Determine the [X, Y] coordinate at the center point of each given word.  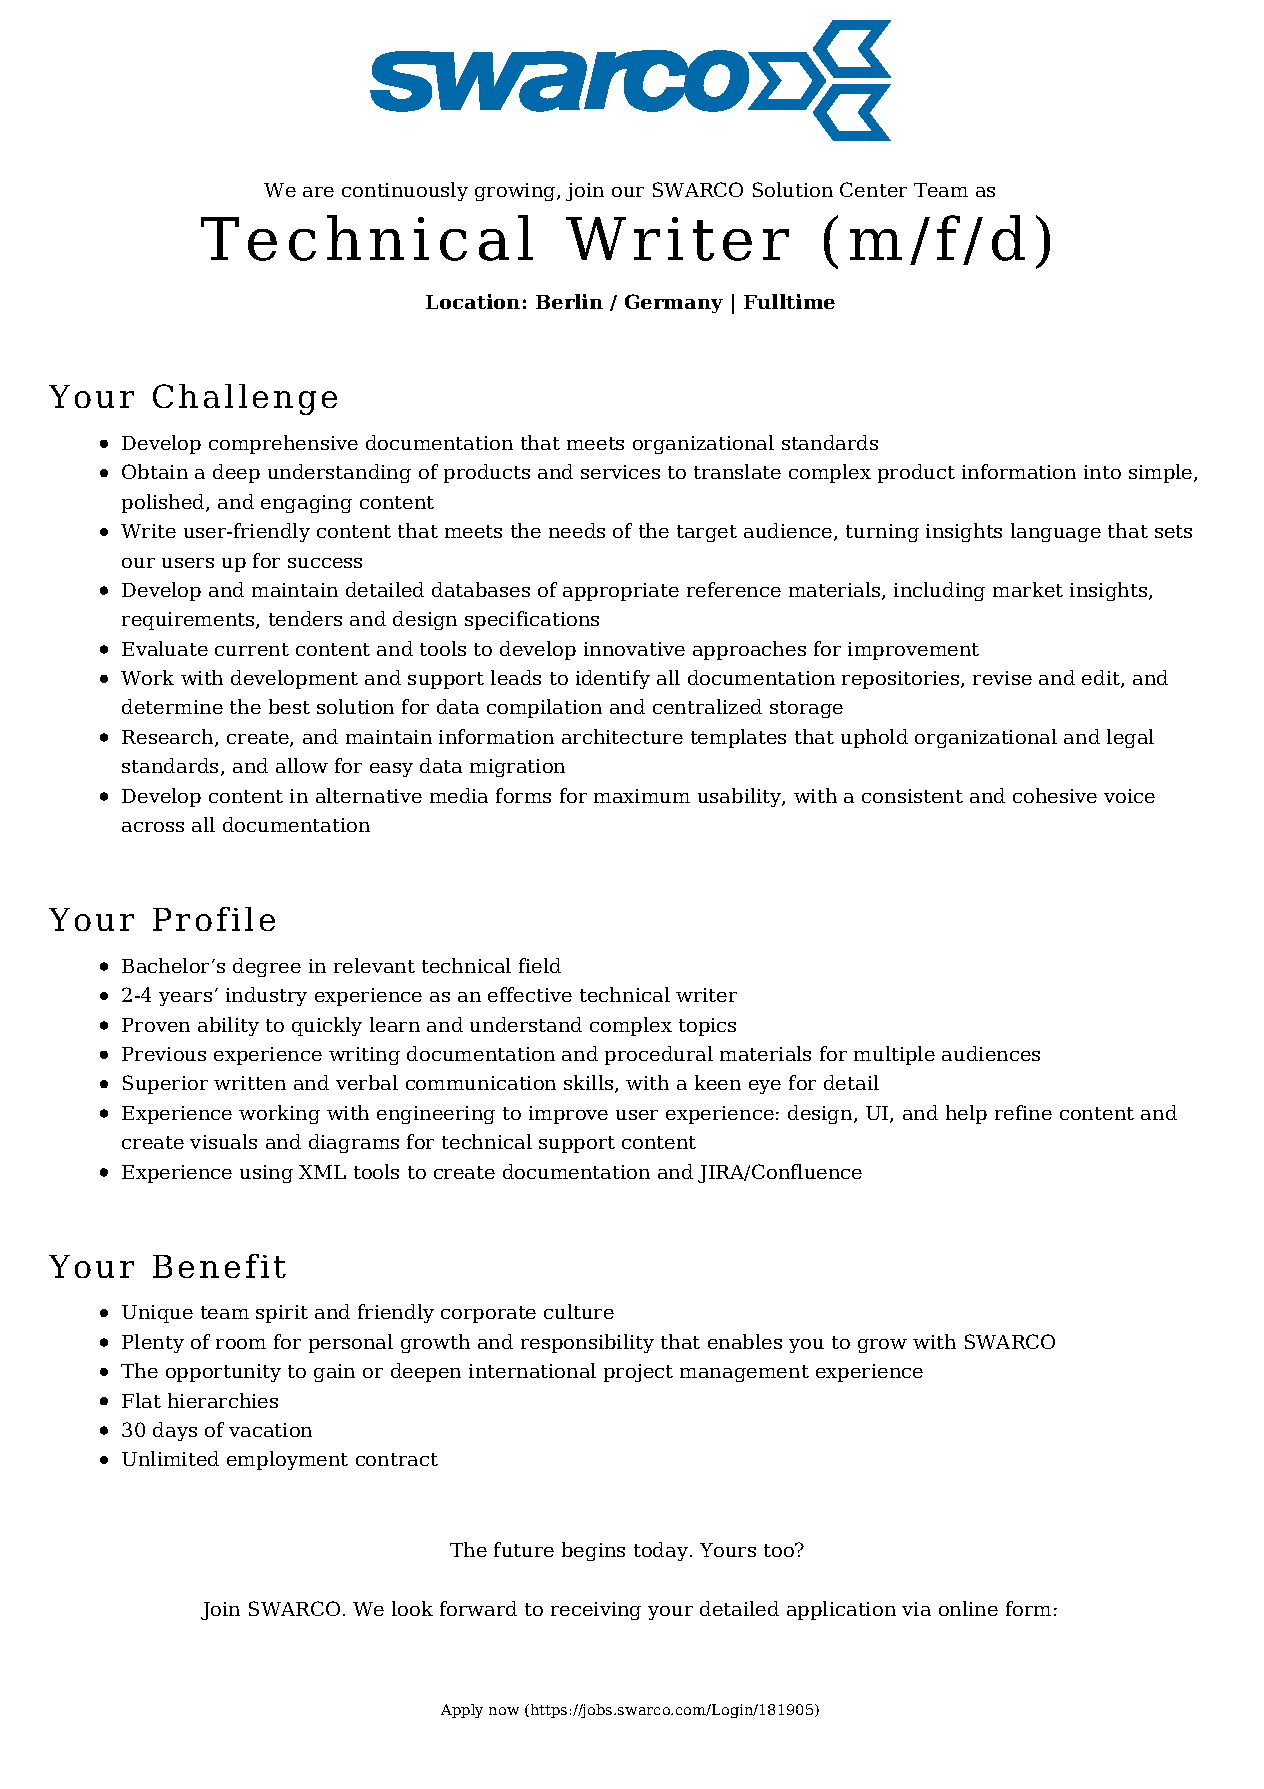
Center [873, 189]
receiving [596, 1611]
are [318, 192]
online [968, 1608]
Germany [674, 303]
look [412, 1608]
